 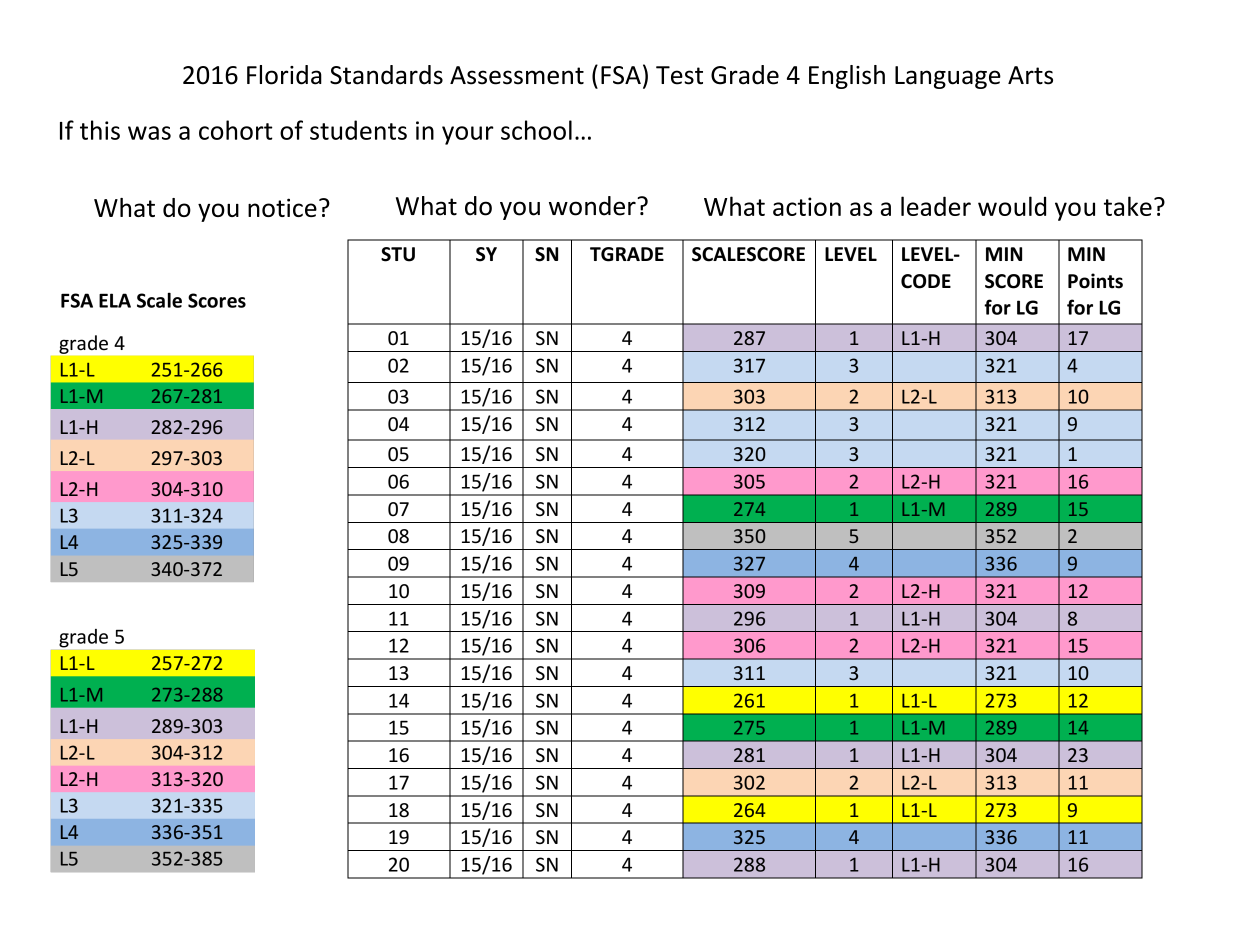 I want to click on ELA, so click(x=115, y=300).
